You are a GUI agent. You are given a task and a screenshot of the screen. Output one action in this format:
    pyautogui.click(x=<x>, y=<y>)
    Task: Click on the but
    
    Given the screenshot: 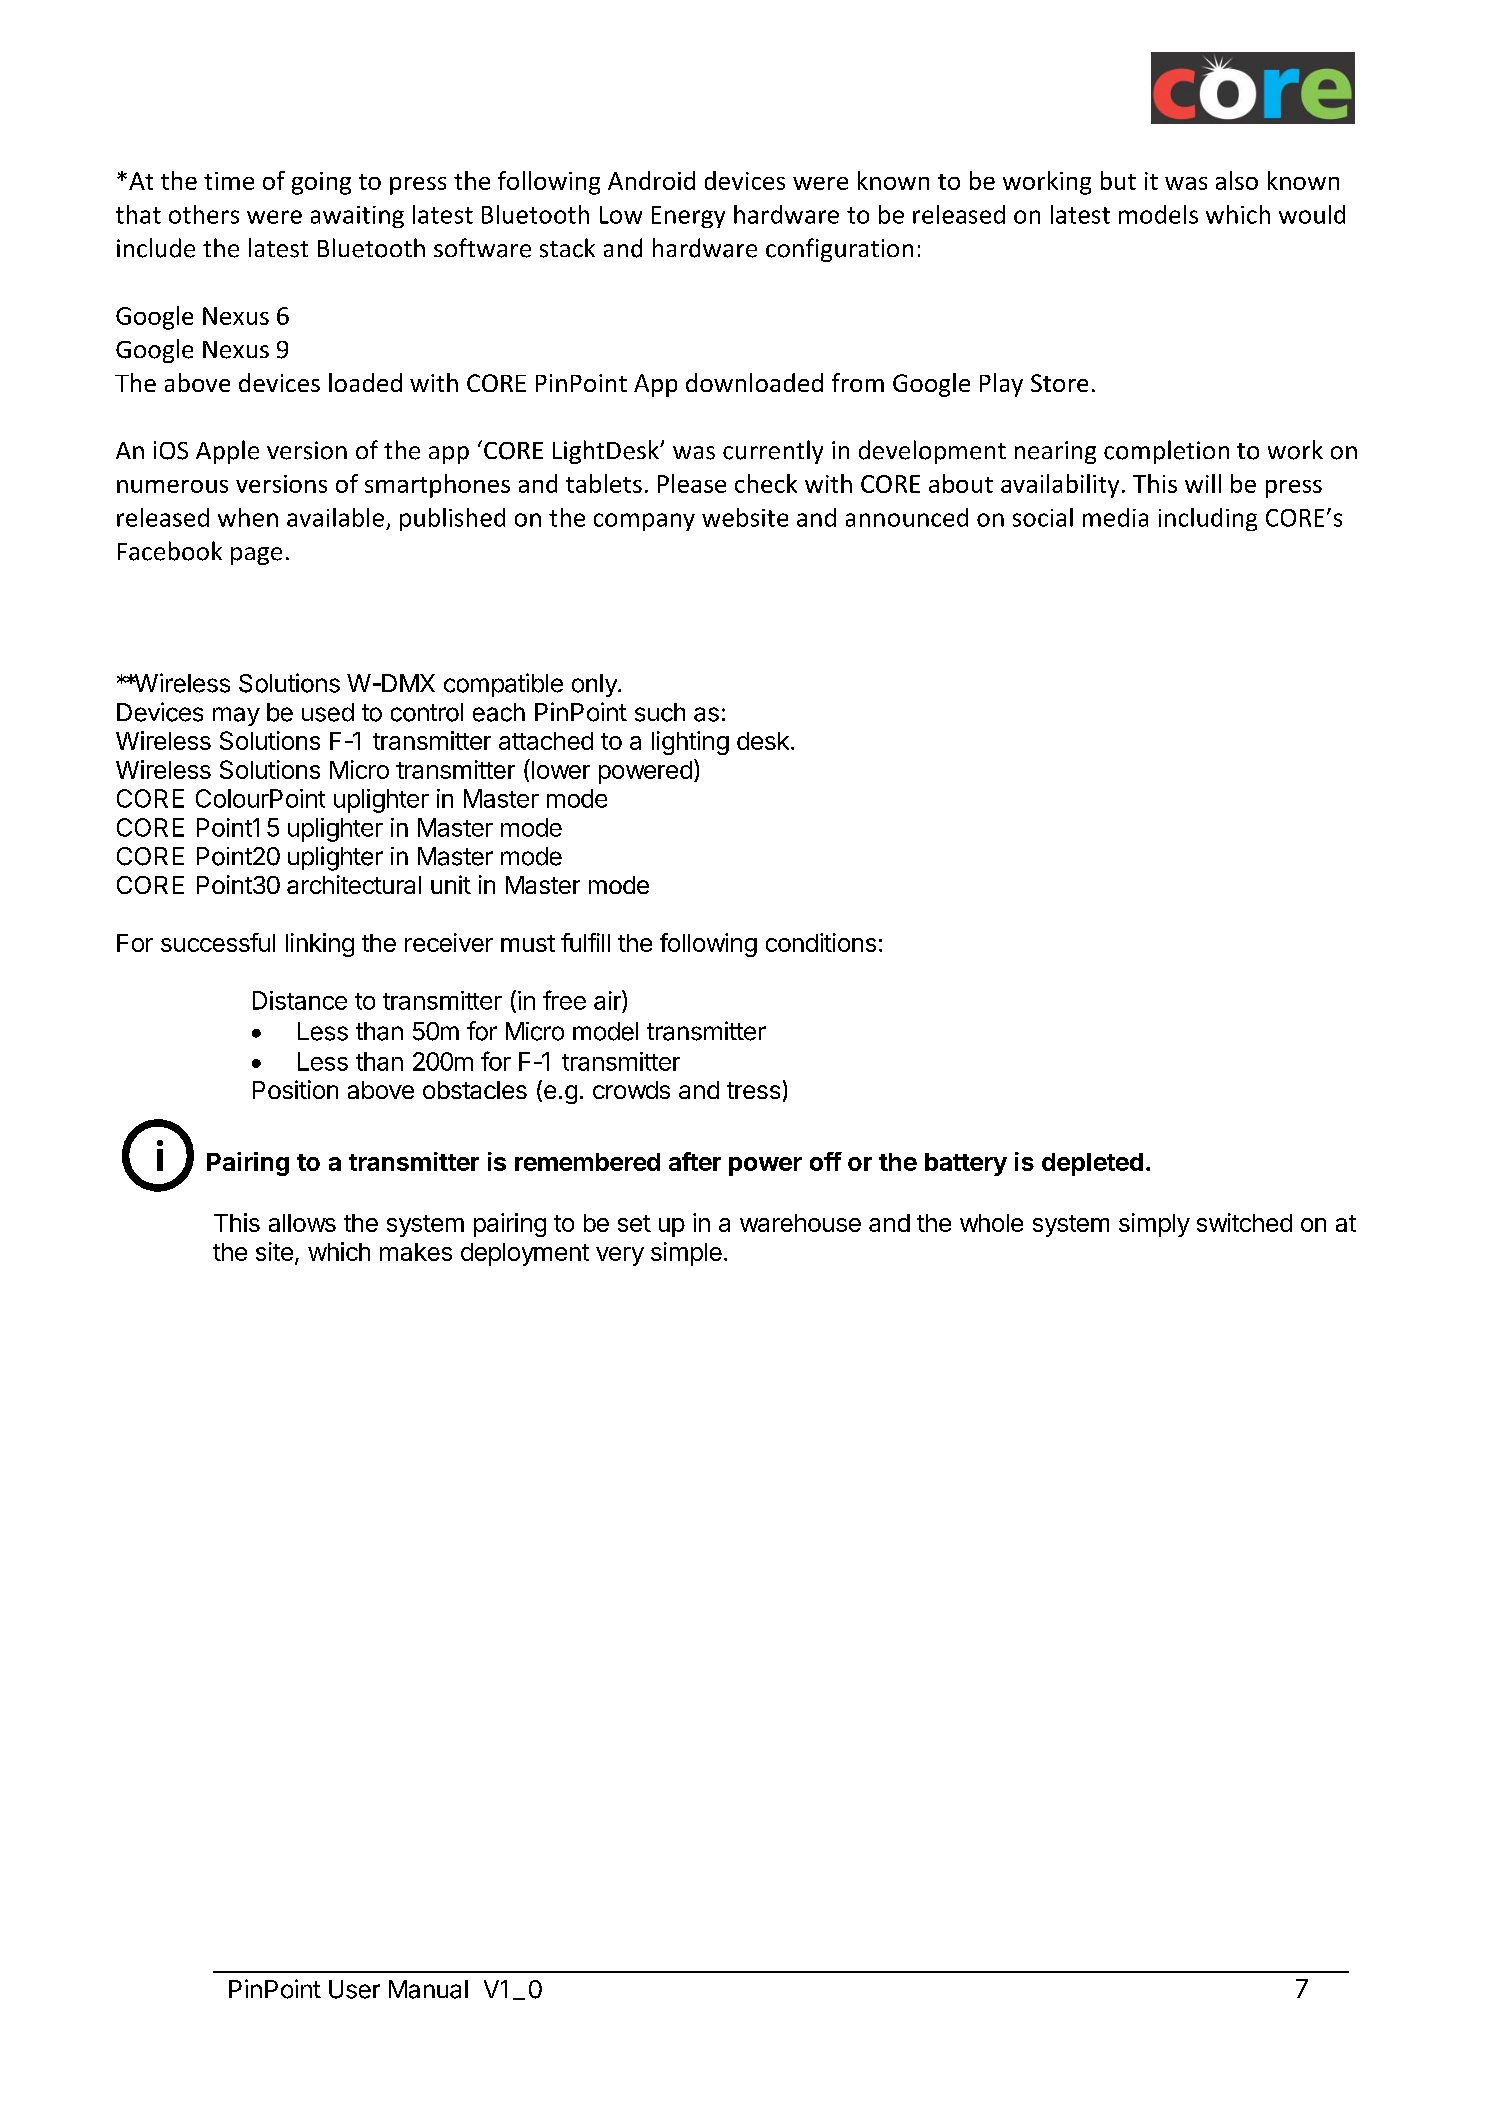 What is the action you would take?
    pyautogui.click(x=1118, y=180)
